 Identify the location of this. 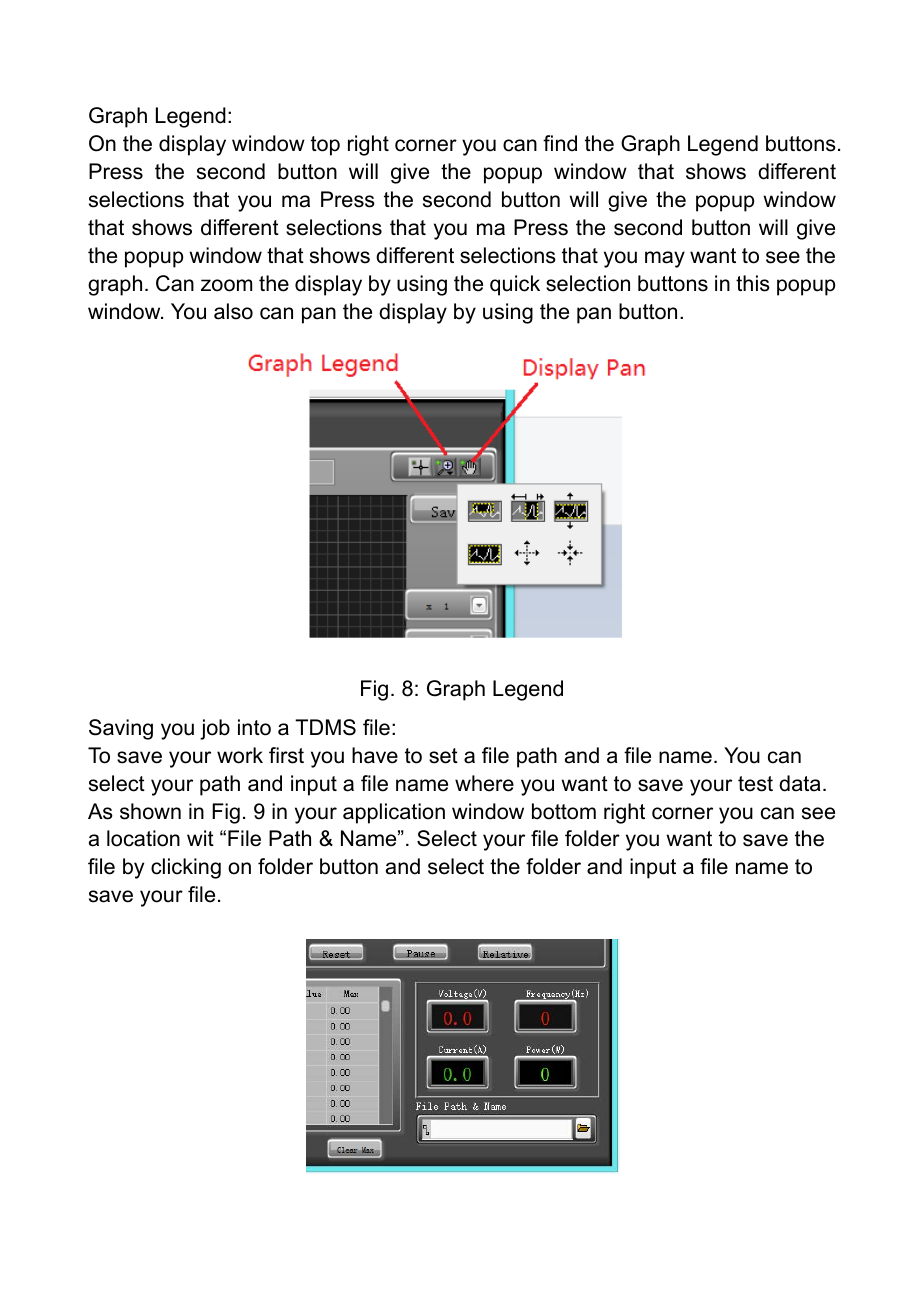
(753, 283).
